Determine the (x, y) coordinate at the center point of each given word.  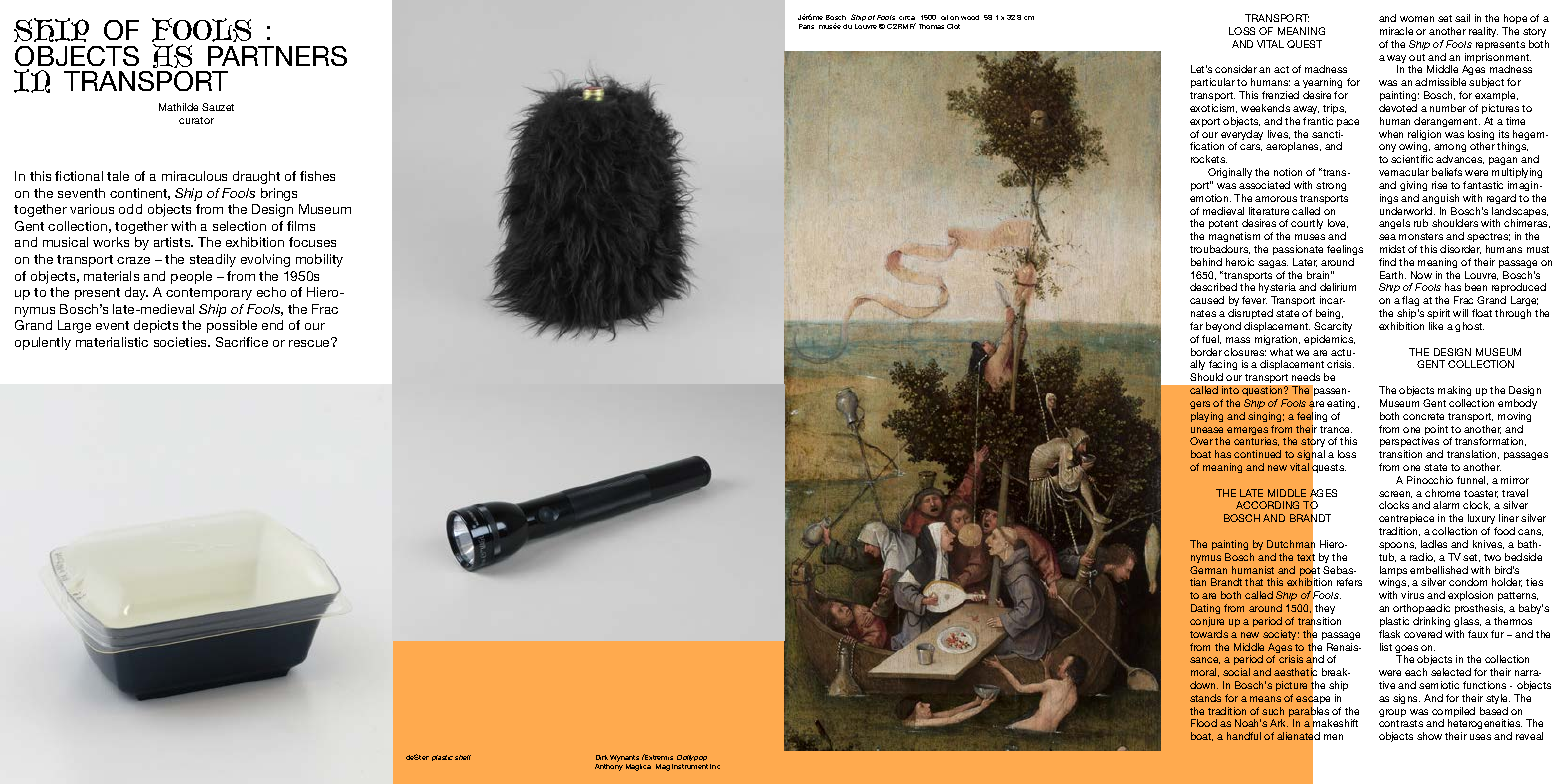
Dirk (602, 757)
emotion (1210, 198)
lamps (1393, 572)
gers (1200, 405)
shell (463, 757)
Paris (806, 26)
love (1338, 223)
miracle (1396, 31)
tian (1198, 582)
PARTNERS (277, 56)
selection (239, 226)
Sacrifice (242, 342)
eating (1343, 404)
